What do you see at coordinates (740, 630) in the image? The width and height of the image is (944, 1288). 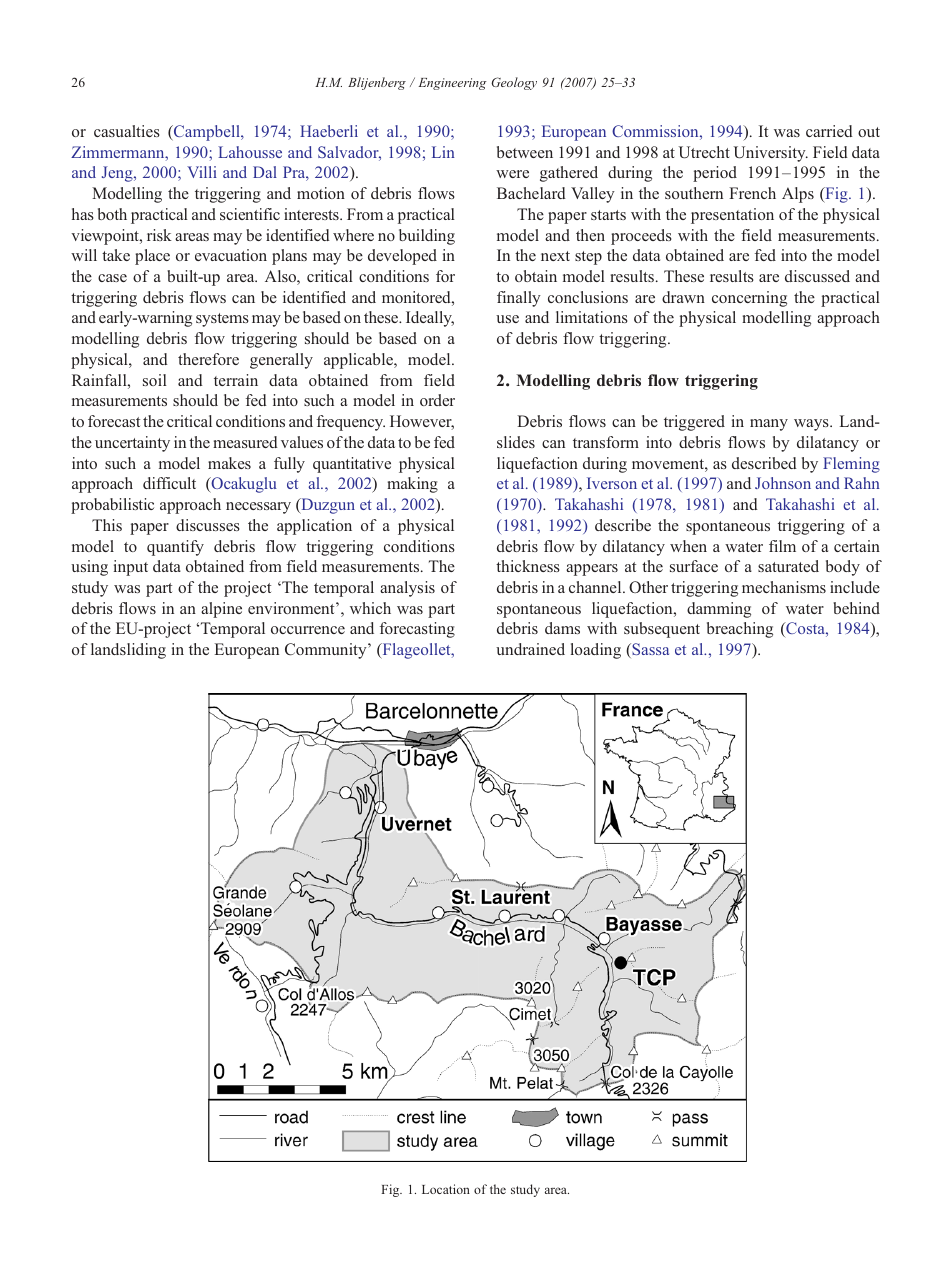 I see `breaching` at bounding box center [740, 630].
